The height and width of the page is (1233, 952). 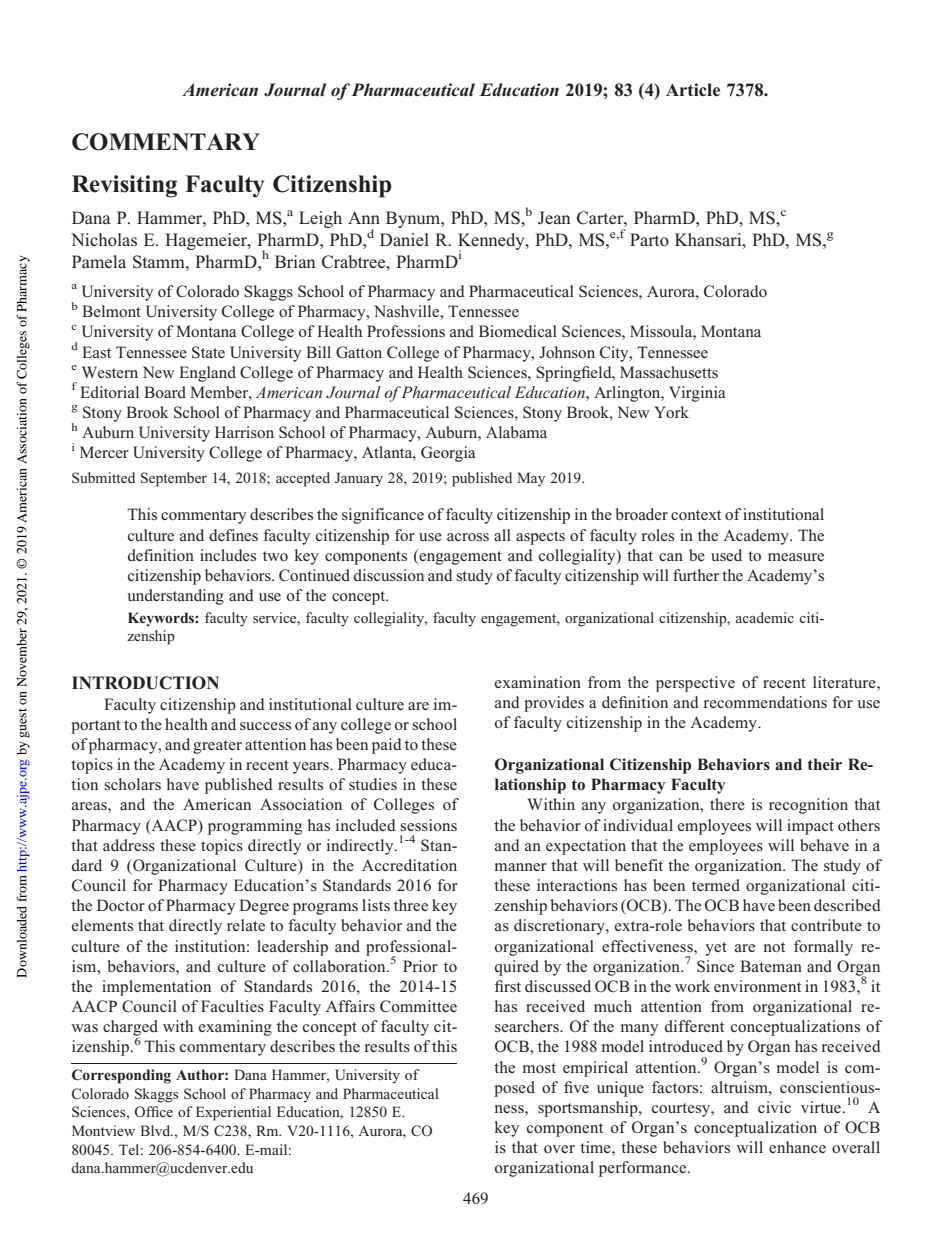 I want to click on paid, so click(x=387, y=746).
